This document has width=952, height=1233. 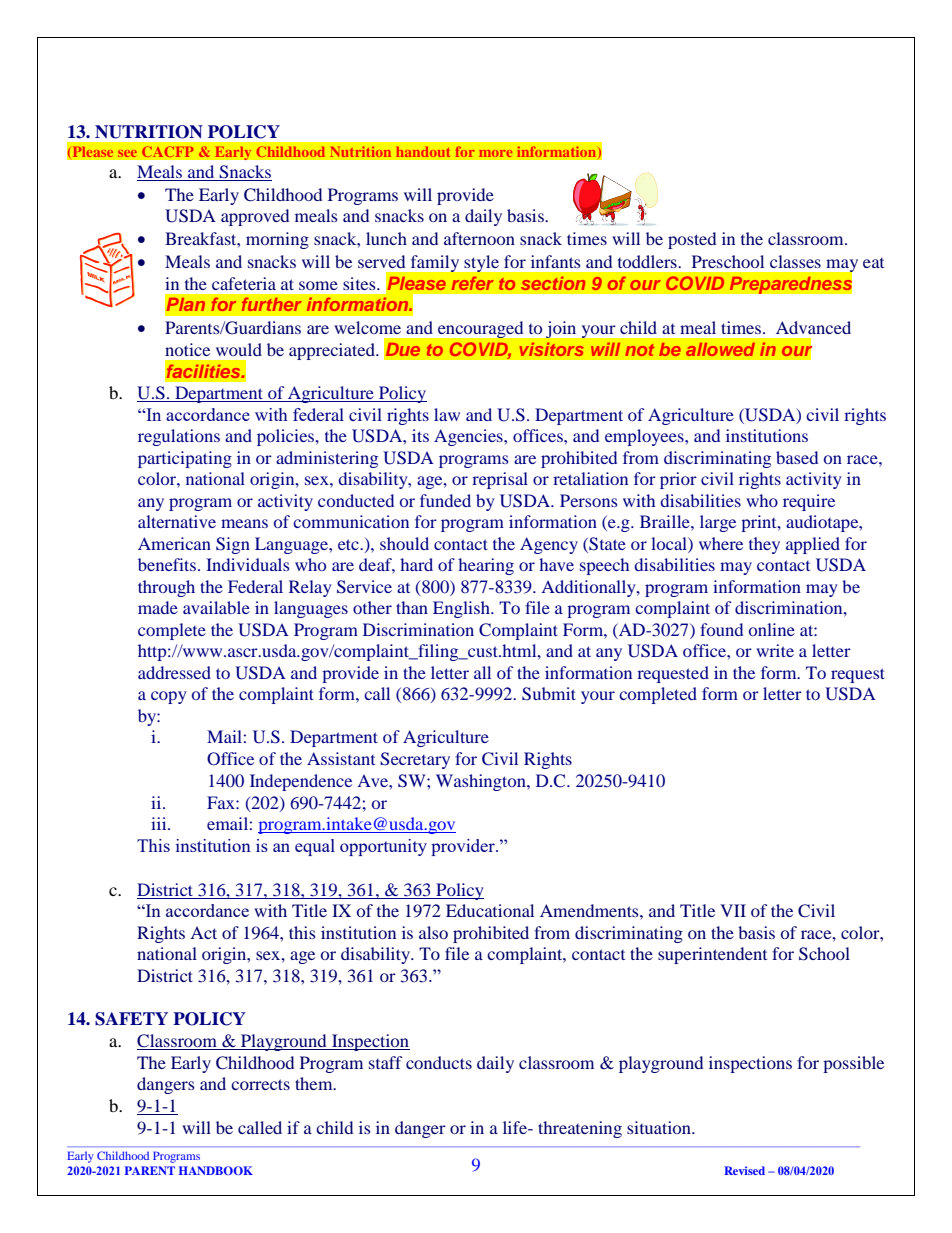 I want to click on reprisal, so click(x=500, y=480).
